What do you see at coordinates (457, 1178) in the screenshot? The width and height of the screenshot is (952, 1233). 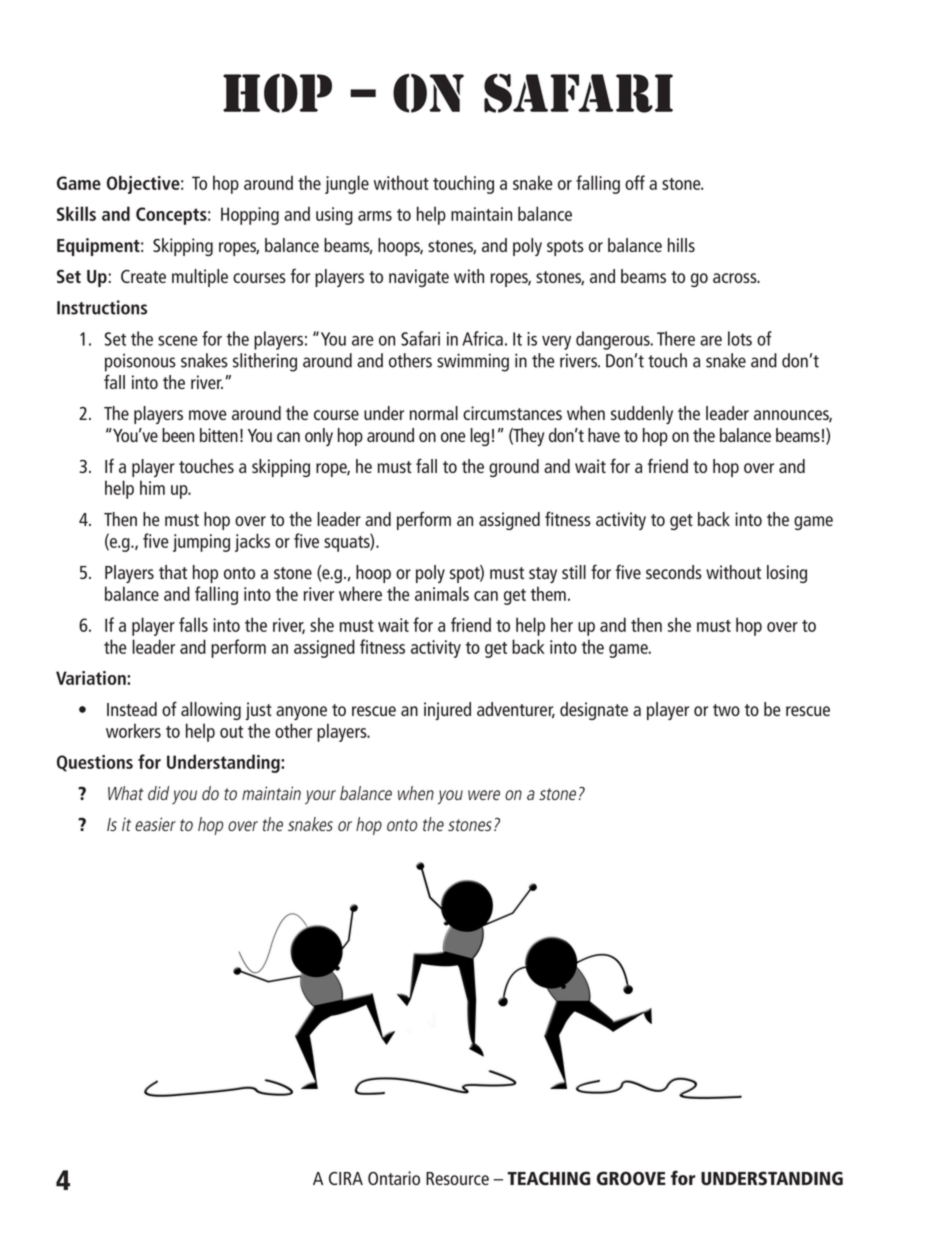 I see `Resource` at bounding box center [457, 1178].
